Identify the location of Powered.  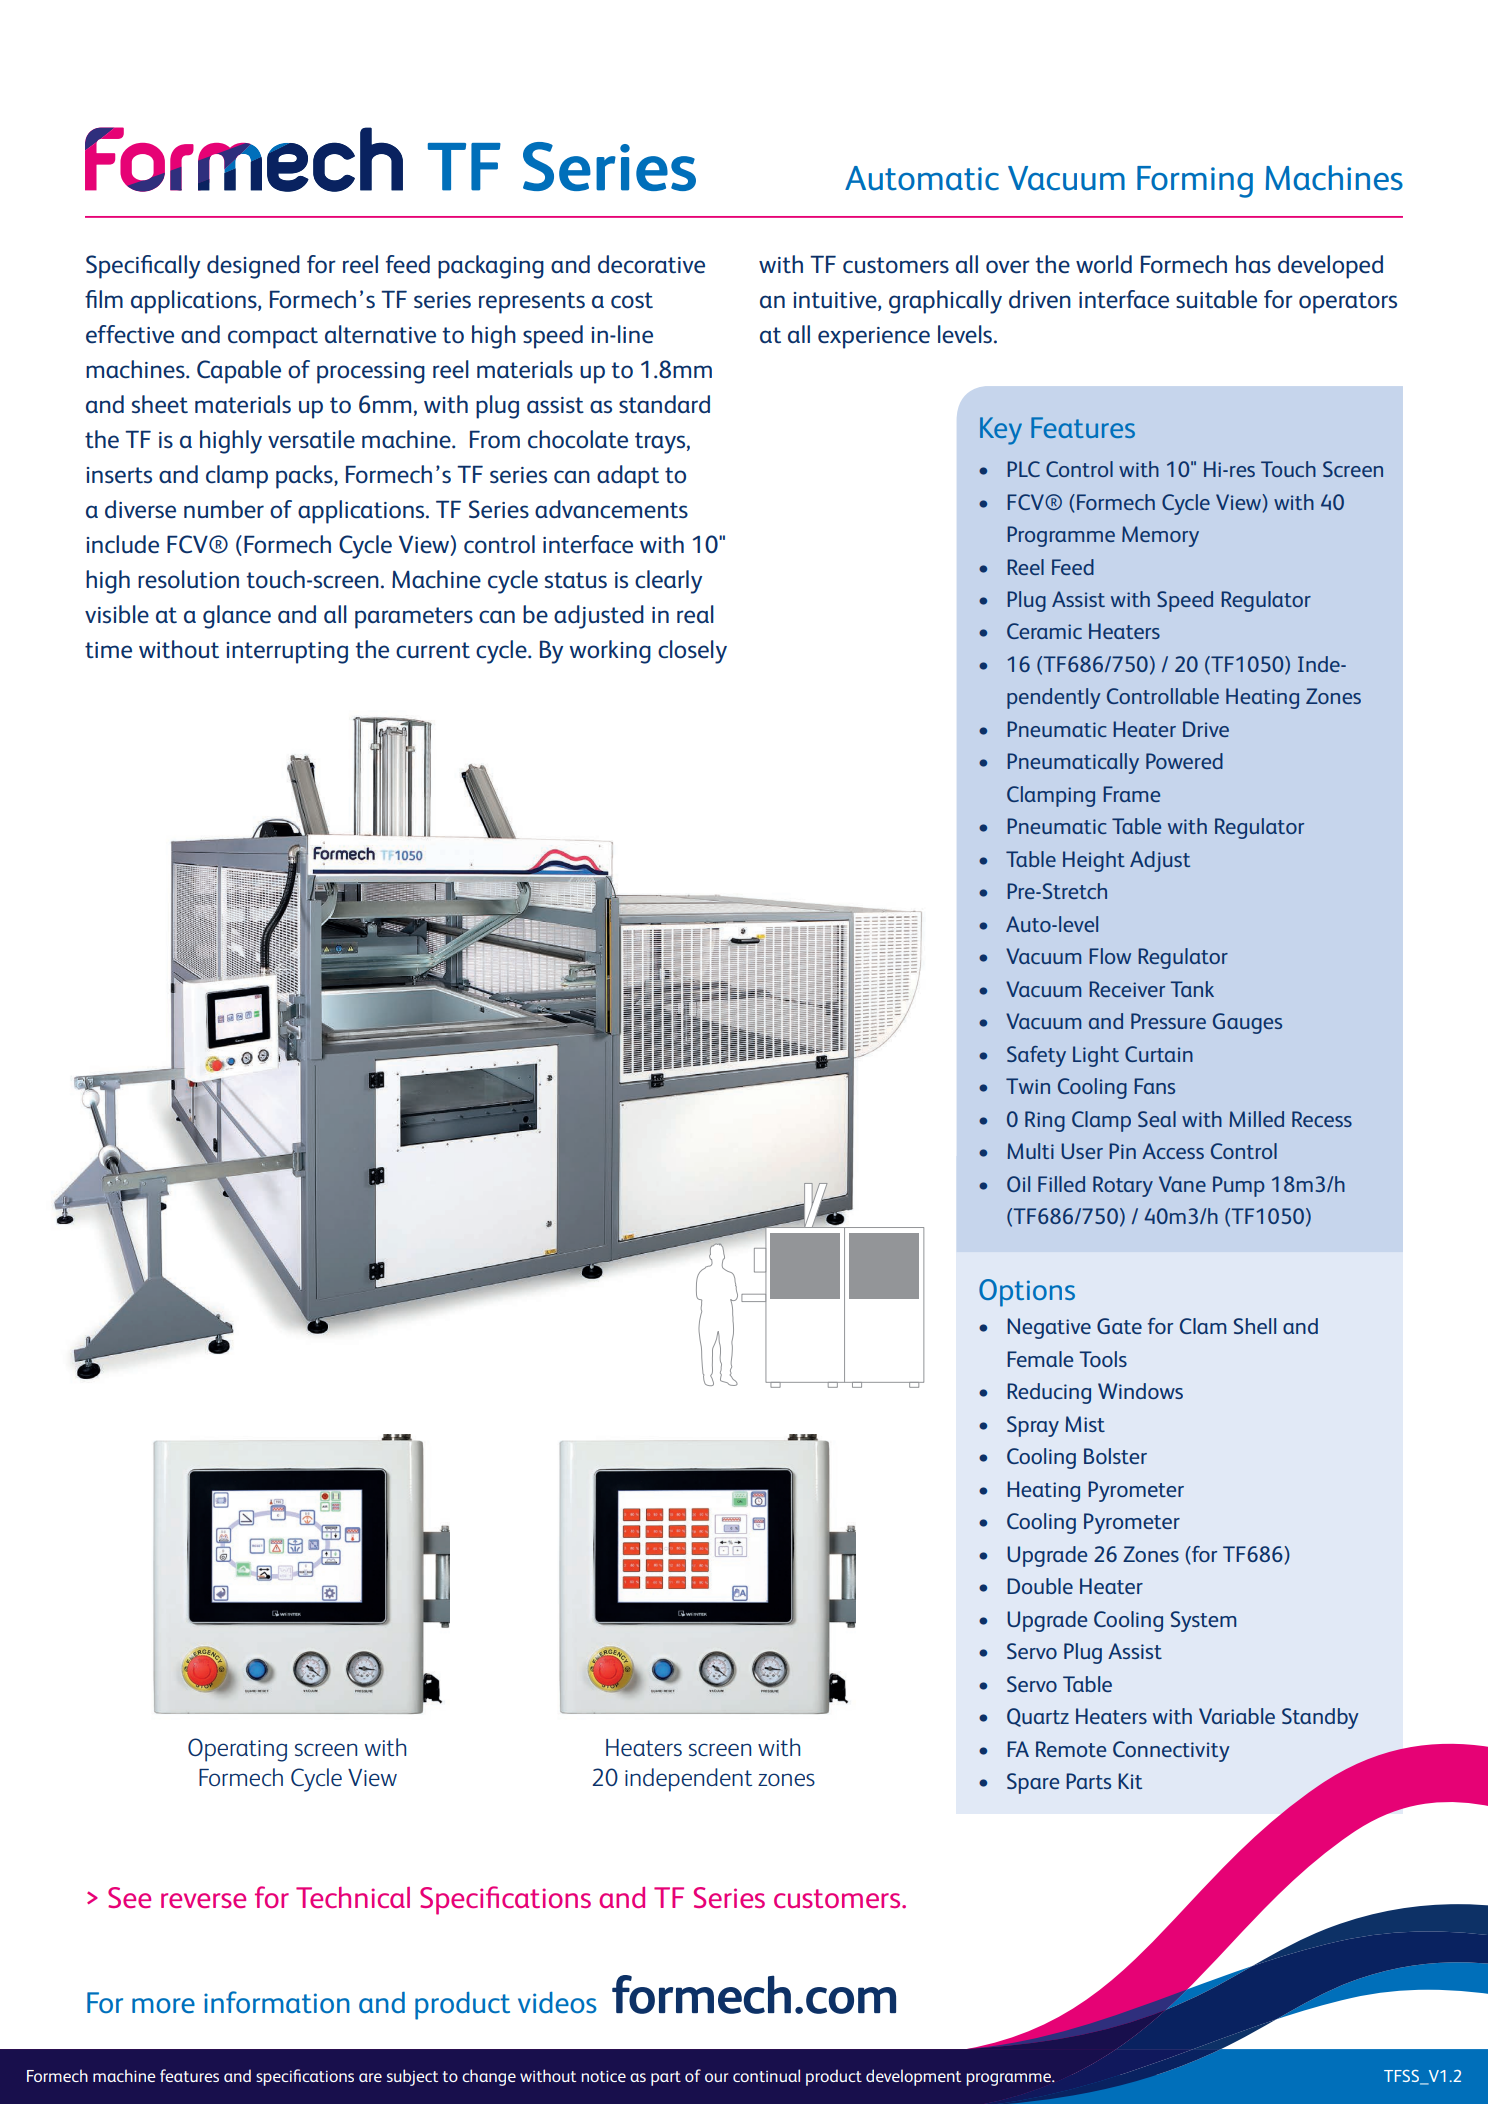
(1184, 761).
